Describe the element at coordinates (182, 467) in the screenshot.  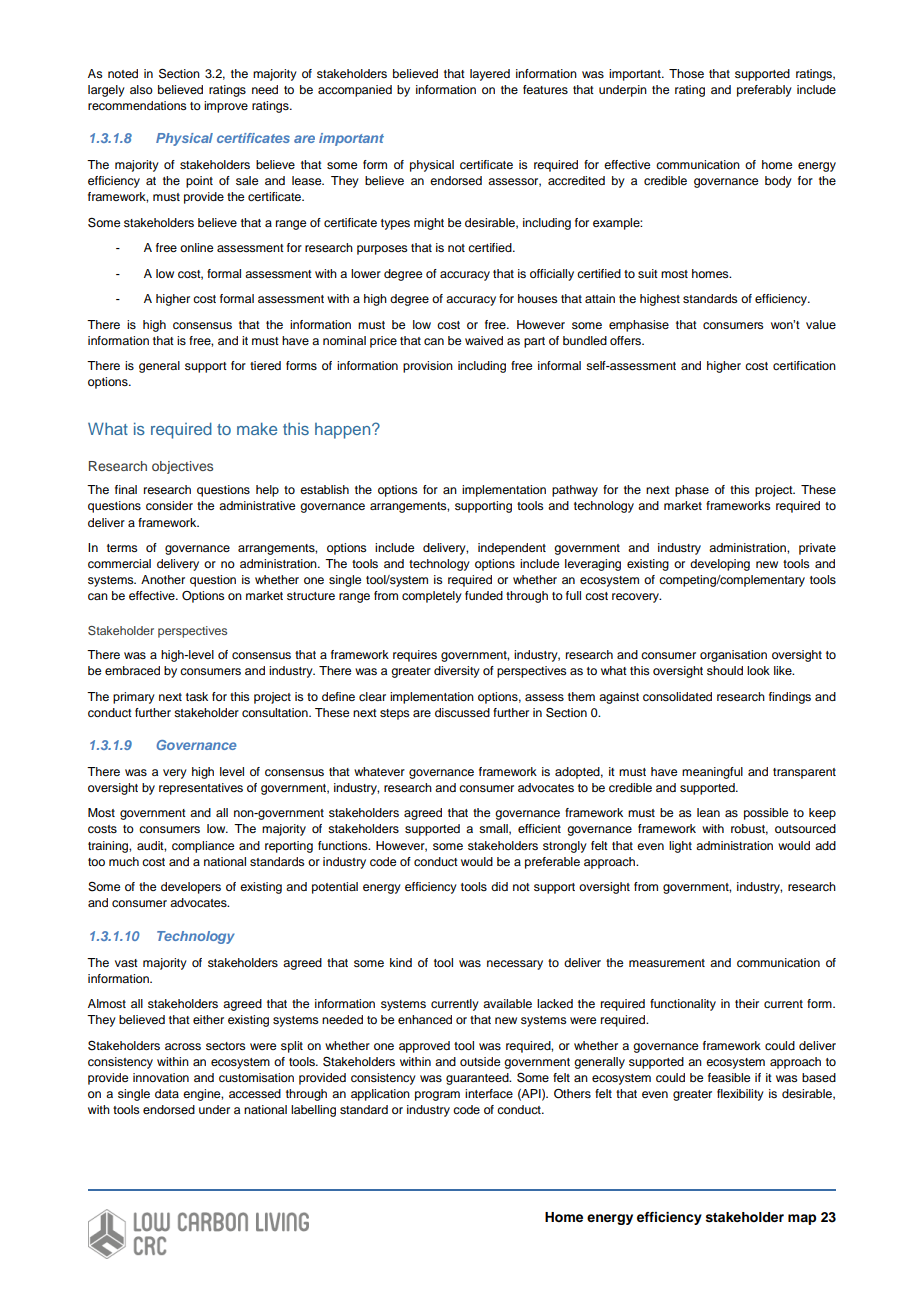
I see `objectives` at that location.
